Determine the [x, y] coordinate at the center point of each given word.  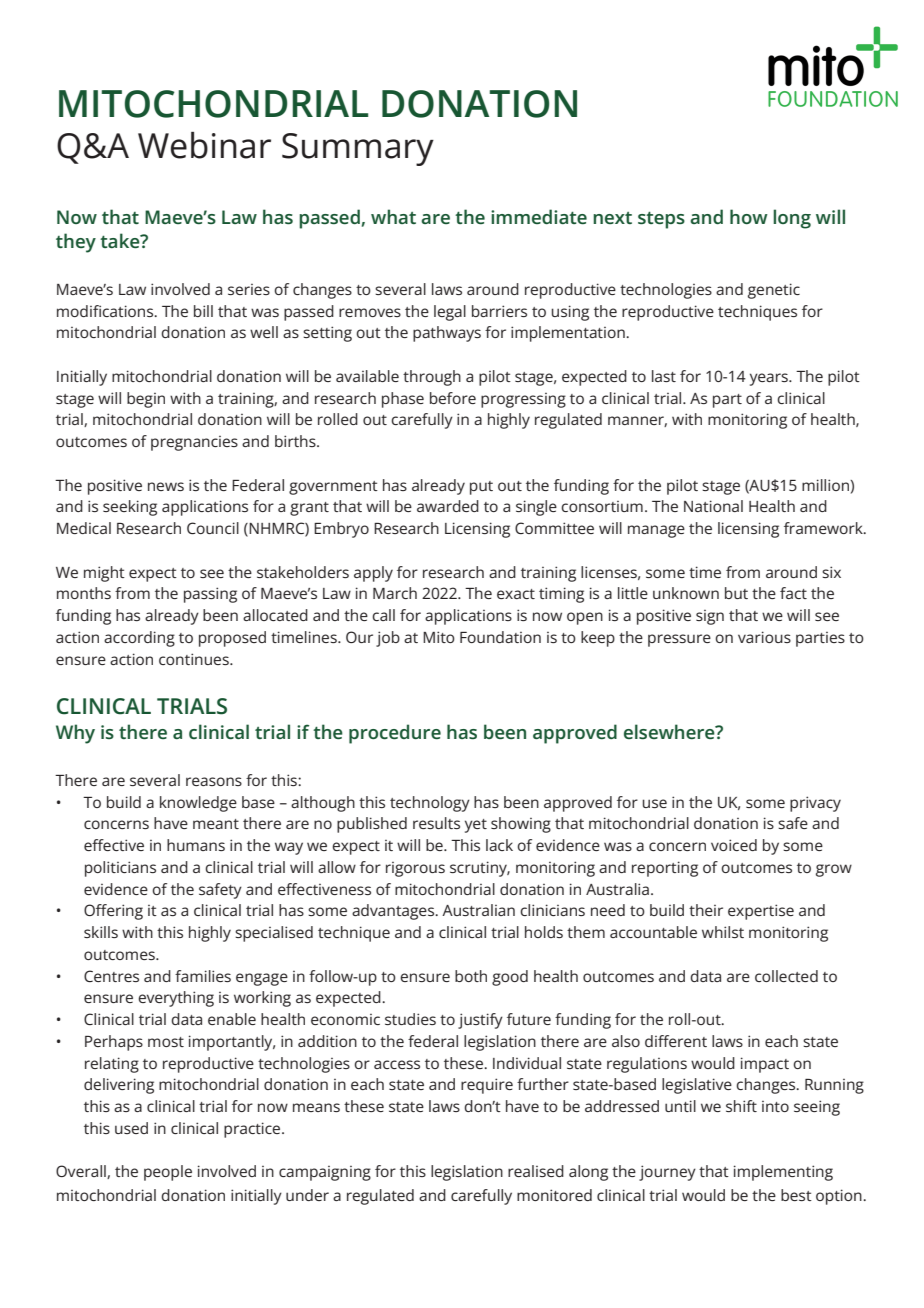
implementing [783, 1173]
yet [476, 826]
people [168, 1173]
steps [661, 220]
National [713, 506]
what [393, 216]
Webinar [204, 145]
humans [196, 845]
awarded [448, 506]
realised [536, 1171]
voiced [734, 845]
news [166, 486]
